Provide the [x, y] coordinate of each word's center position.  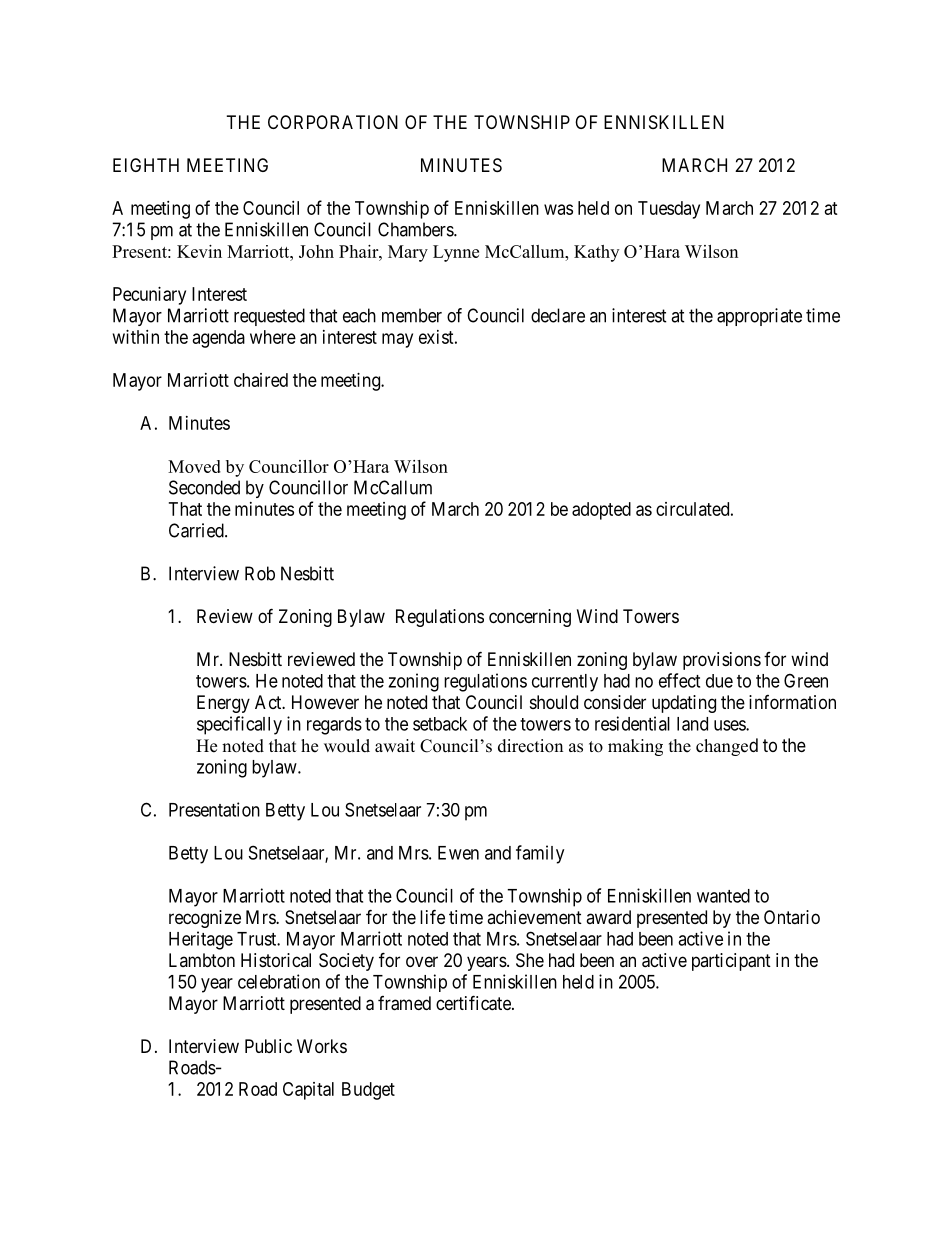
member [412, 315]
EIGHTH [146, 165]
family [540, 854]
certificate [474, 1003]
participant [731, 962]
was [558, 209]
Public [268, 1046]
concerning [530, 618]
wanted [723, 896]
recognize [205, 919]
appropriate [759, 317]
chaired [261, 380]
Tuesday [669, 210]
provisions [722, 661]
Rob [260, 573]
